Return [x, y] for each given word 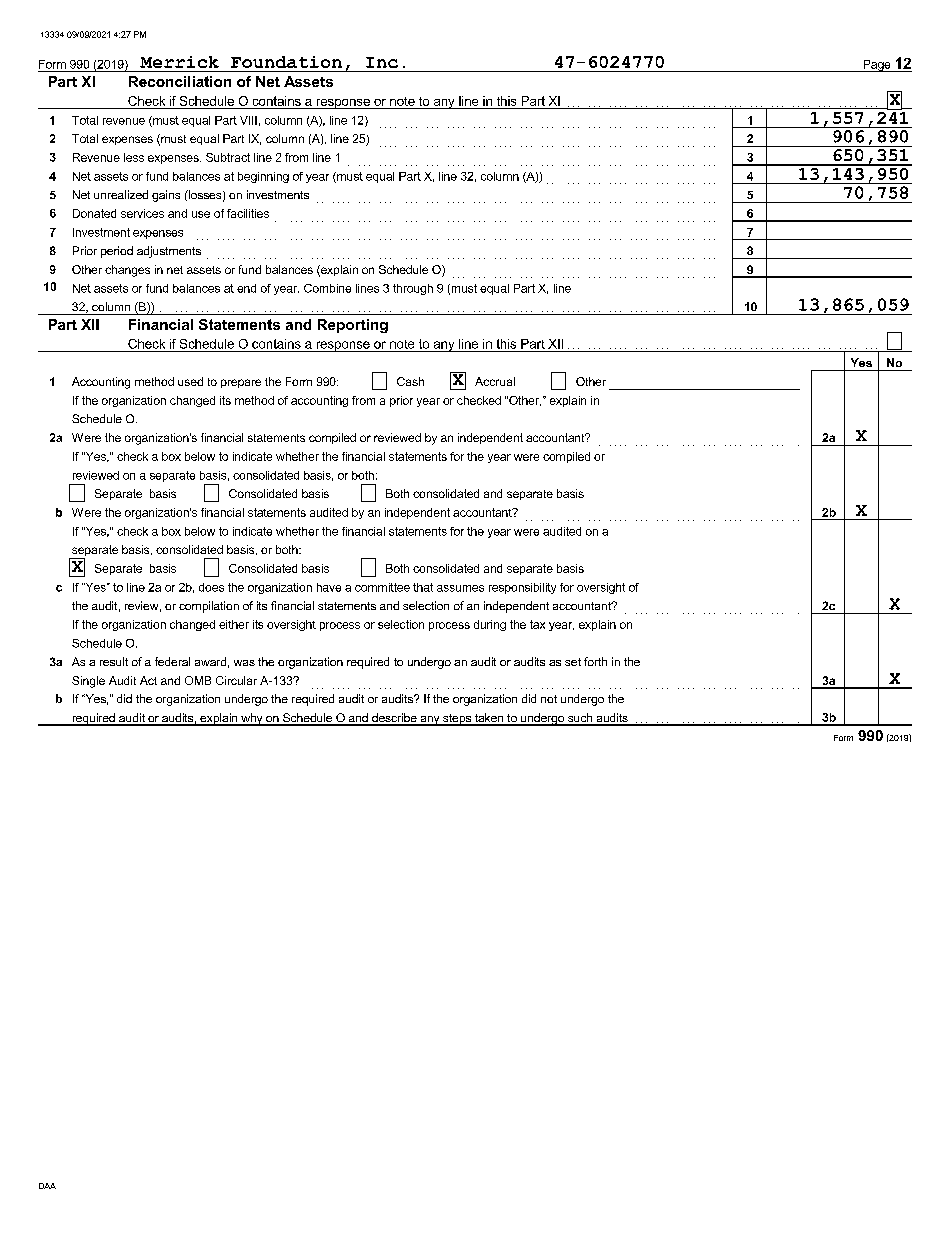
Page [877, 66]
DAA [47, 1186]
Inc [382, 62]
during [490, 625]
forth [595, 661]
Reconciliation [180, 81]
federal [172, 661]
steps [457, 720]
